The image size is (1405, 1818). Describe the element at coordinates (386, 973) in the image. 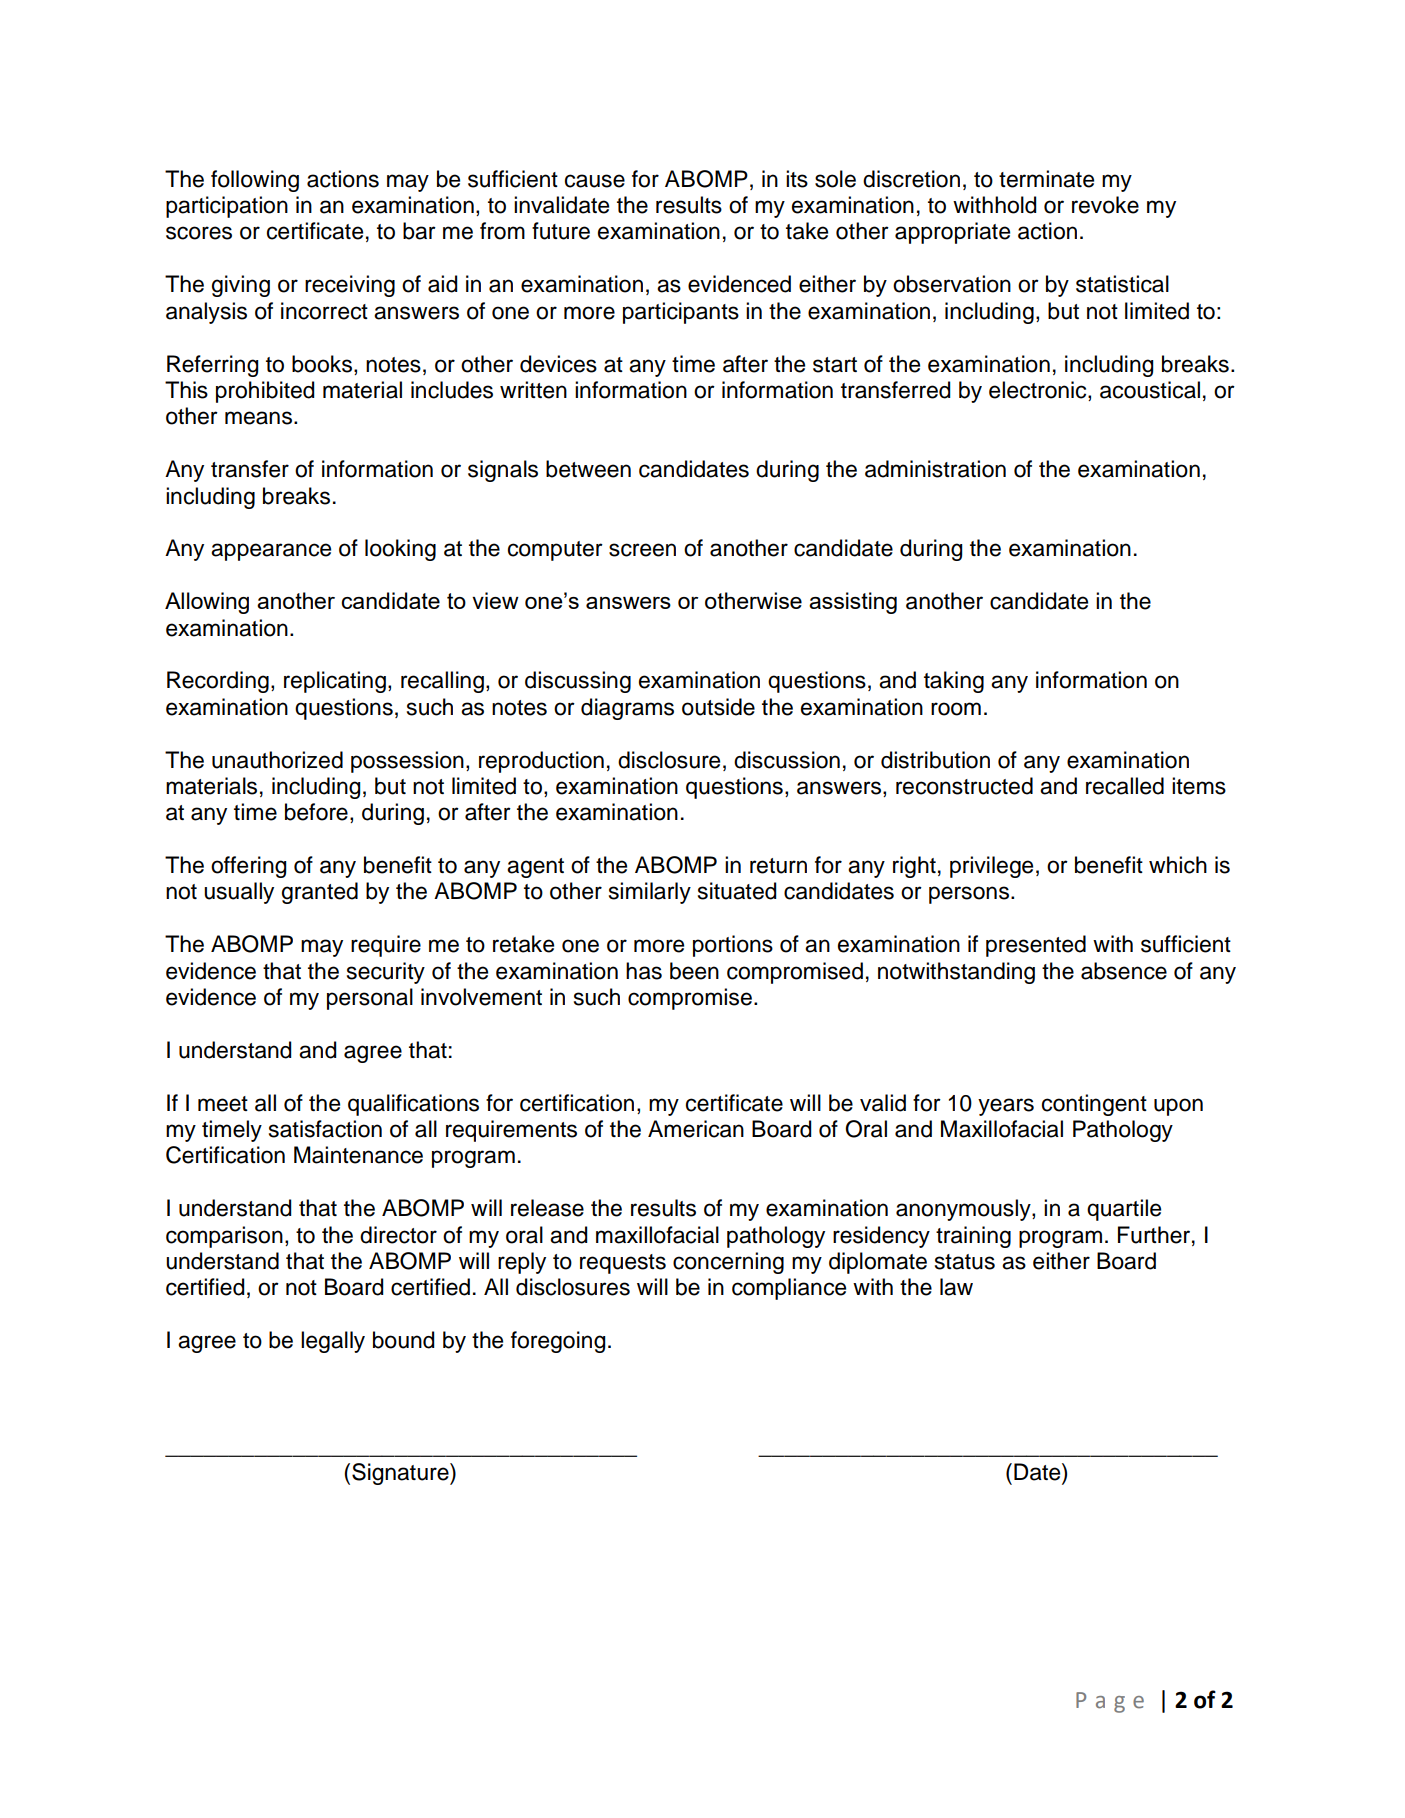

I see `security` at that location.
